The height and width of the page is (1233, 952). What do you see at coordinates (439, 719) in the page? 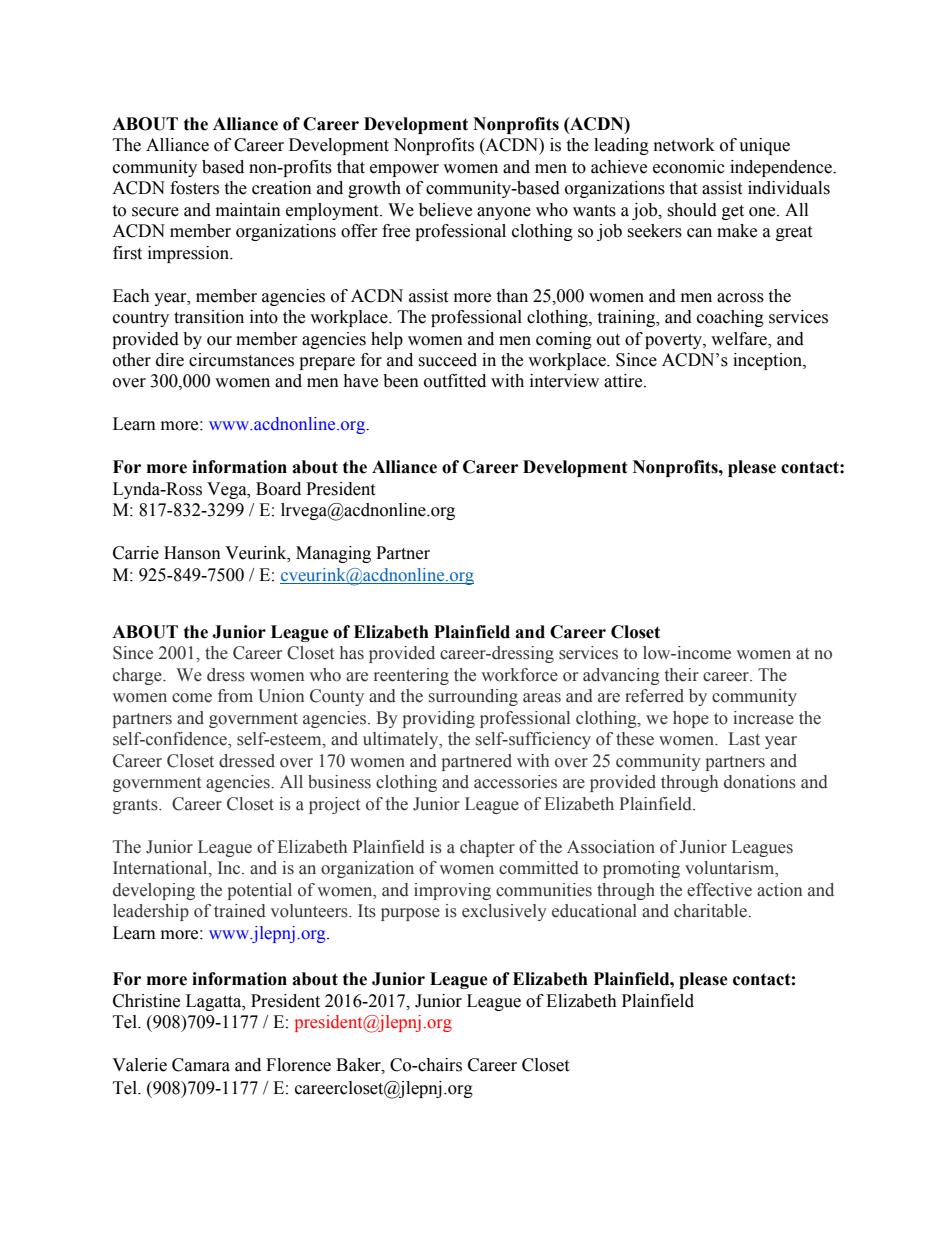
I see `providing` at bounding box center [439, 719].
